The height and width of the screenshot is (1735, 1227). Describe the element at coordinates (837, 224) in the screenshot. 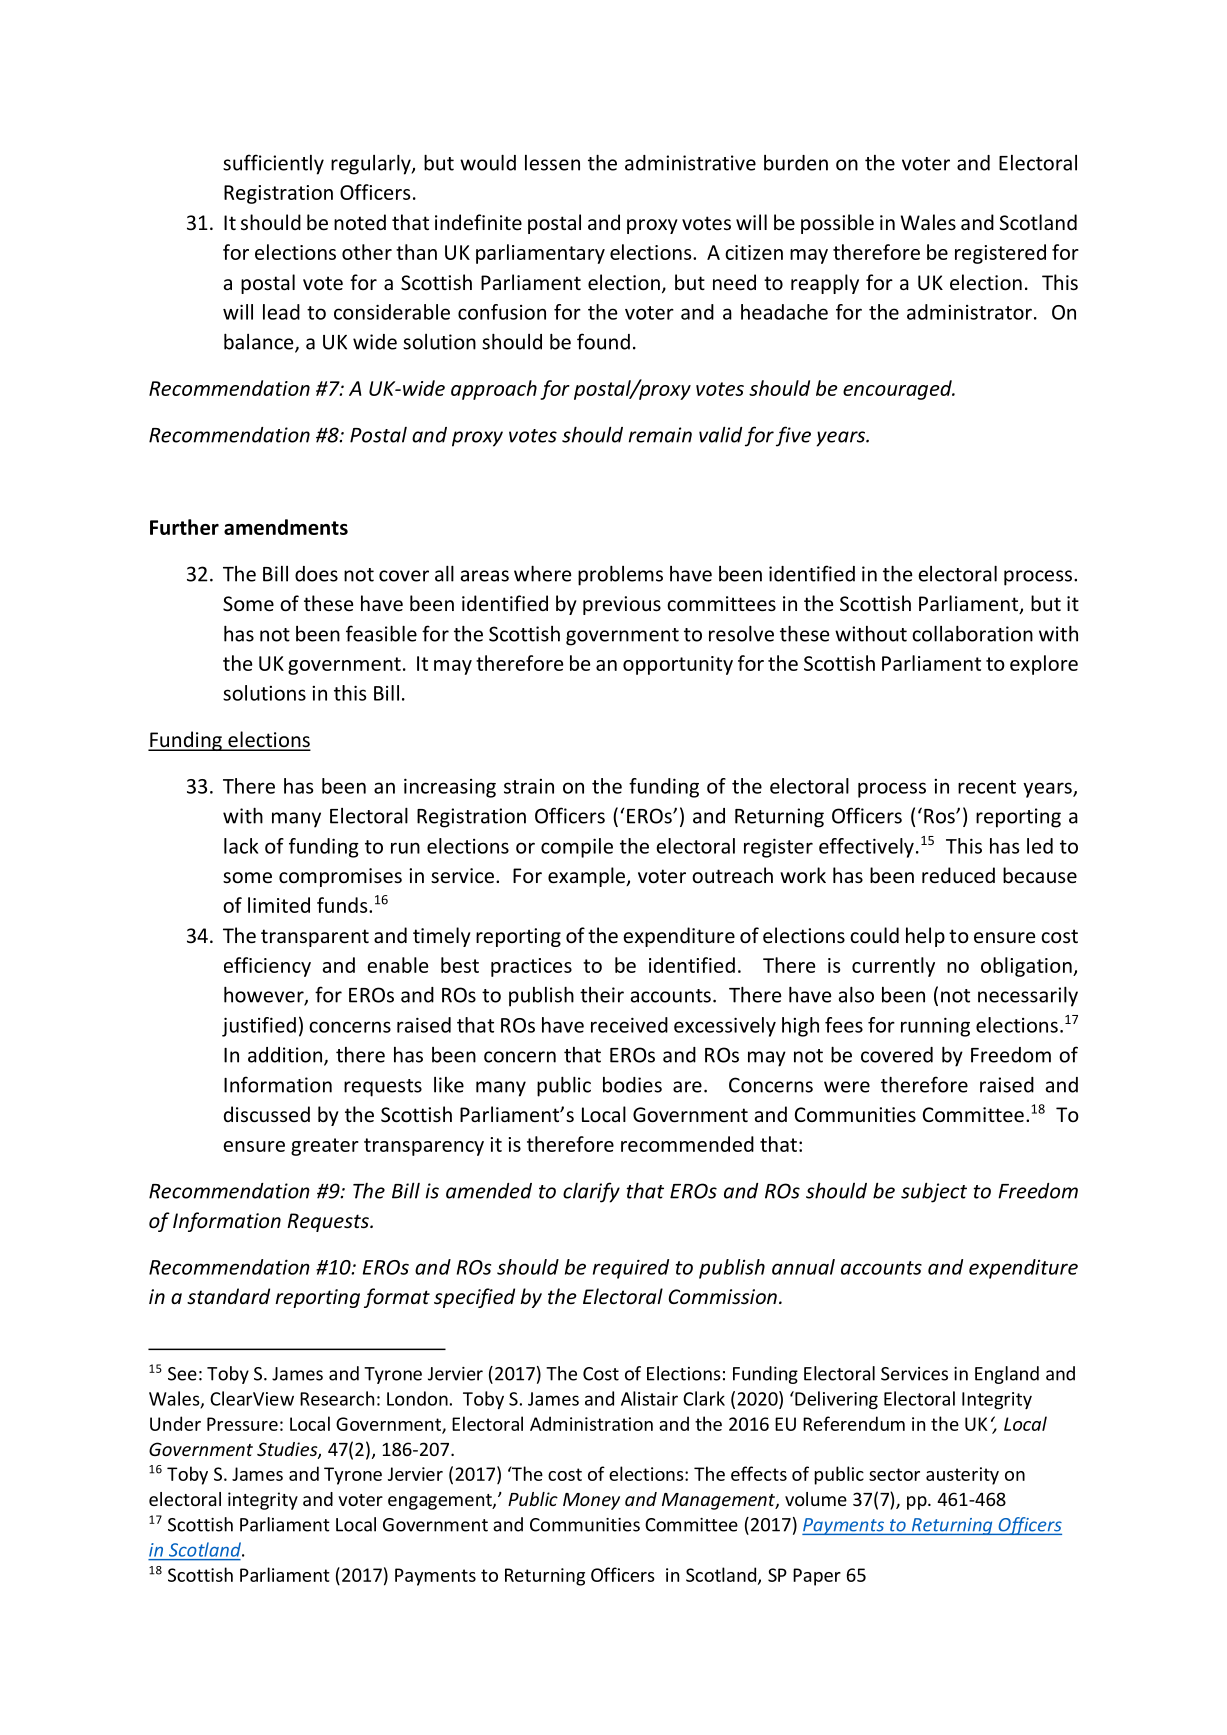

I see `possible` at that location.
